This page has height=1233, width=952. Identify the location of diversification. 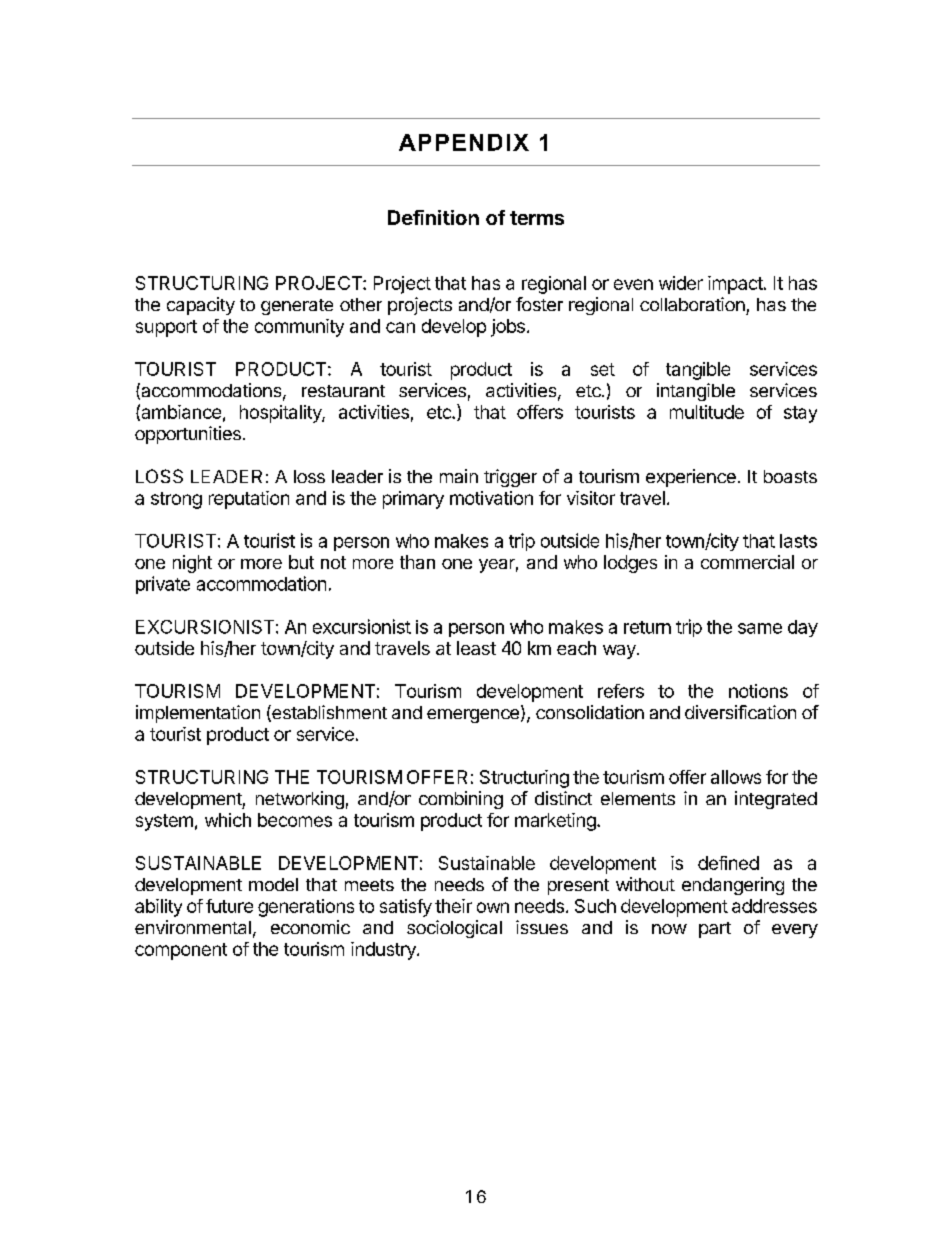
(740, 712).
